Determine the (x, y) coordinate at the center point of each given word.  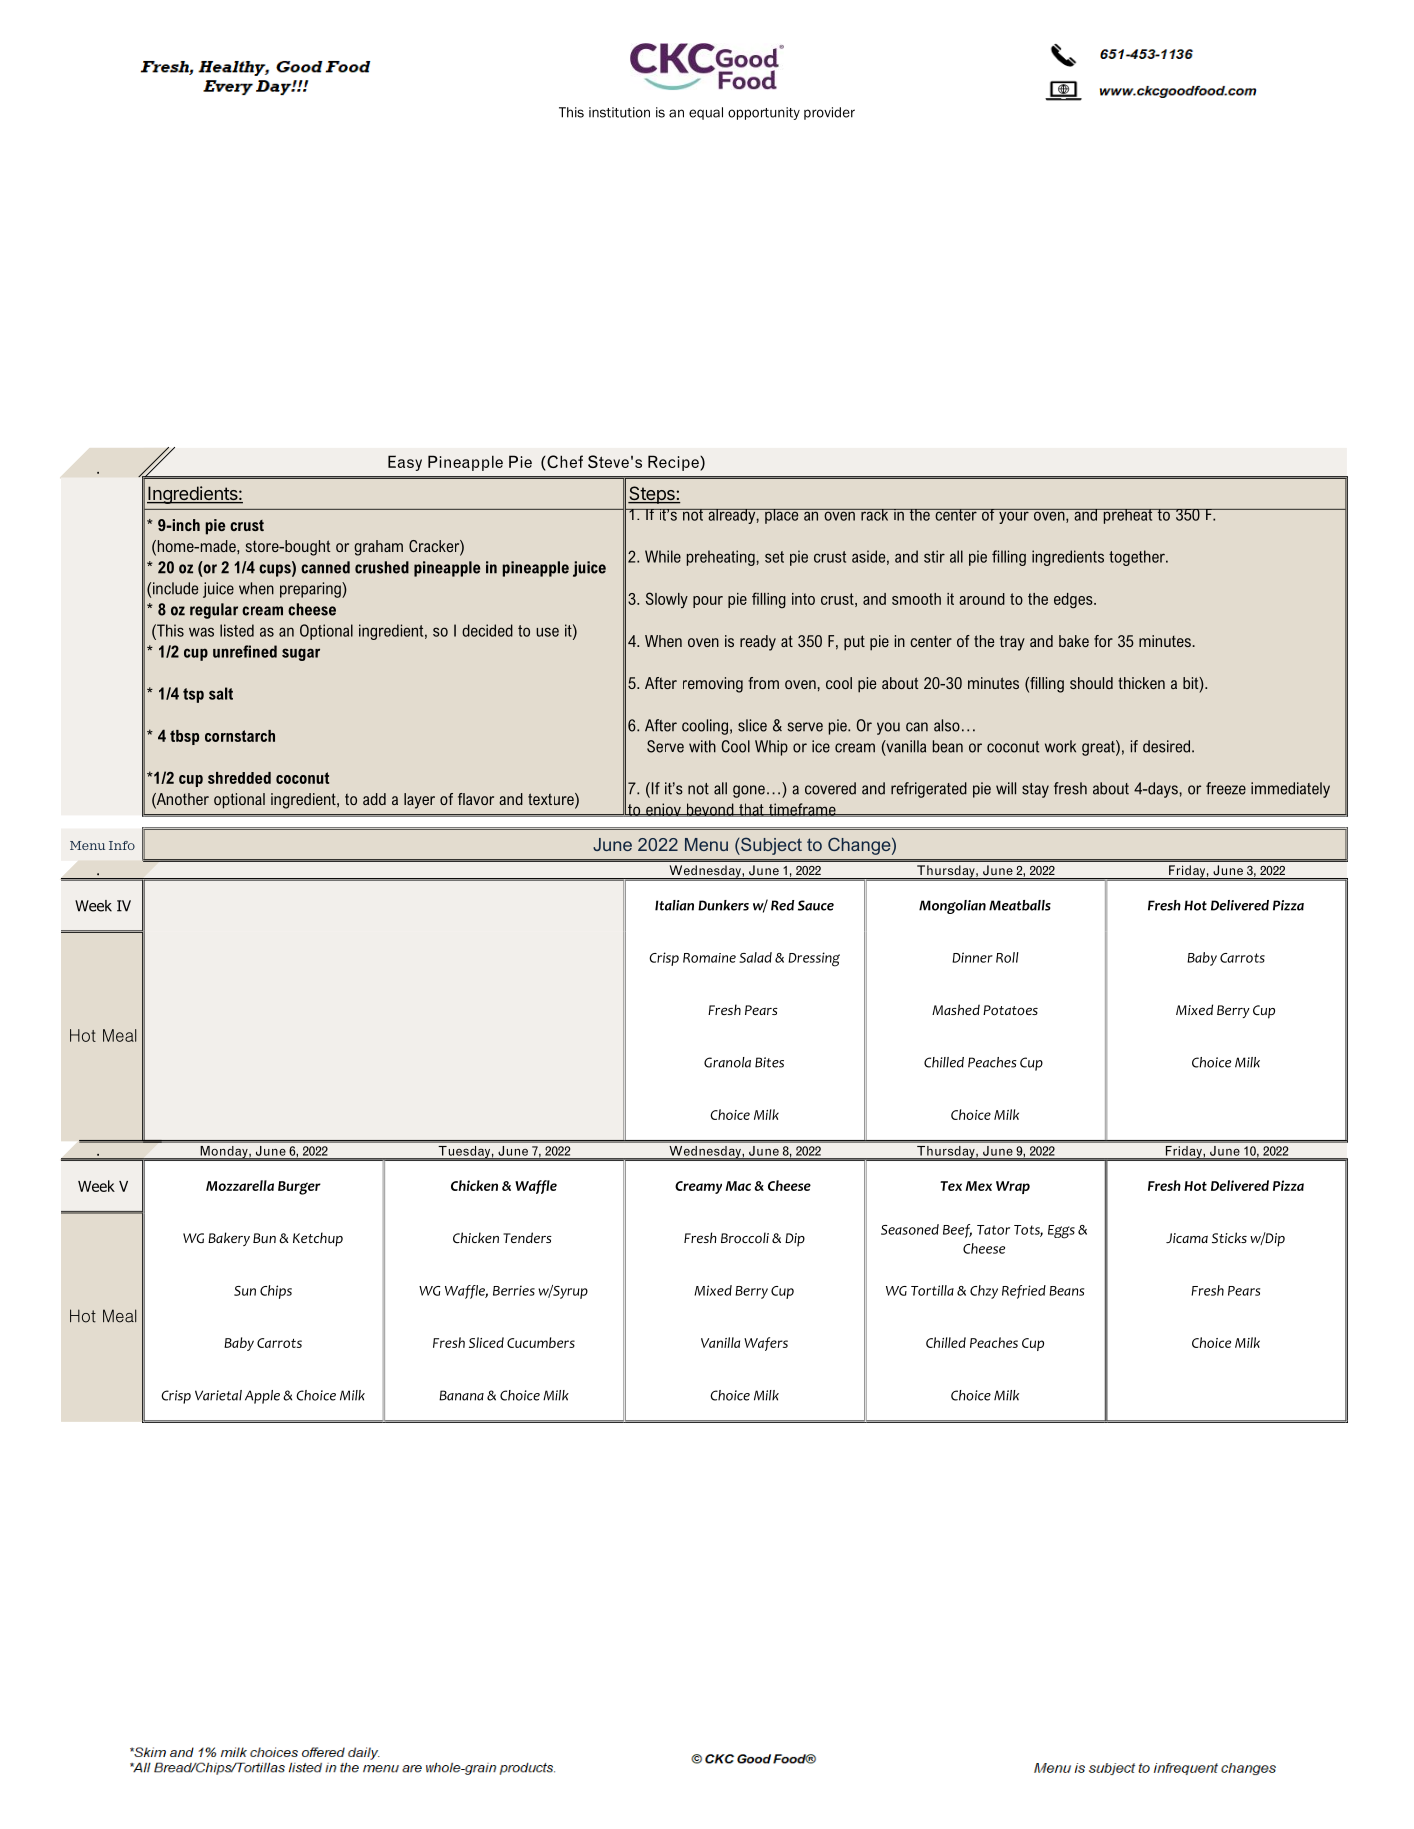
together (1138, 558)
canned (325, 567)
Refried (1024, 1292)
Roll (1007, 957)
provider (829, 113)
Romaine (709, 958)
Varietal (218, 1395)
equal (706, 113)
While (663, 556)
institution (619, 112)
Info (122, 845)
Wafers (766, 1344)
